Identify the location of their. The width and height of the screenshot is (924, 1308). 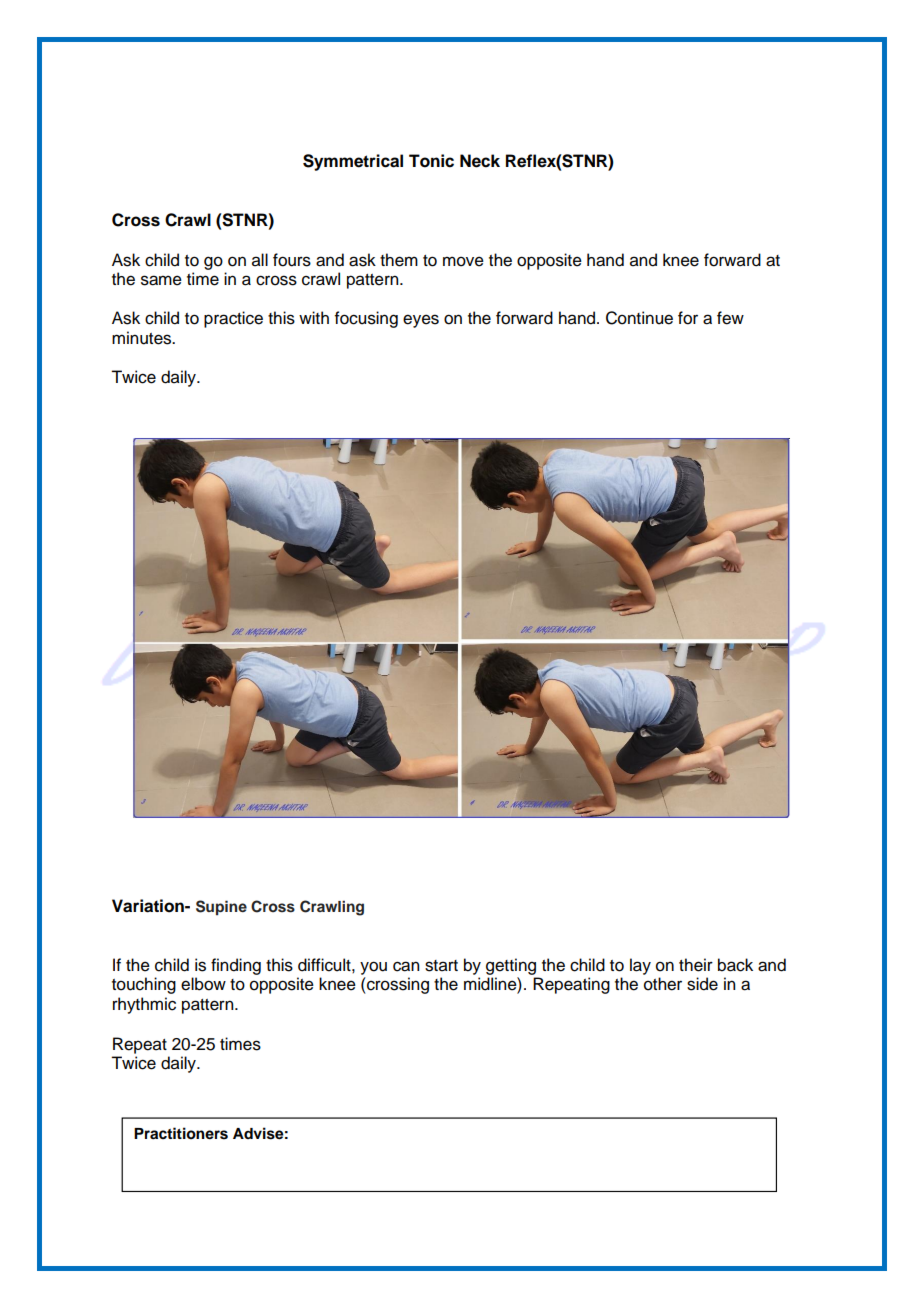
(696, 965).
